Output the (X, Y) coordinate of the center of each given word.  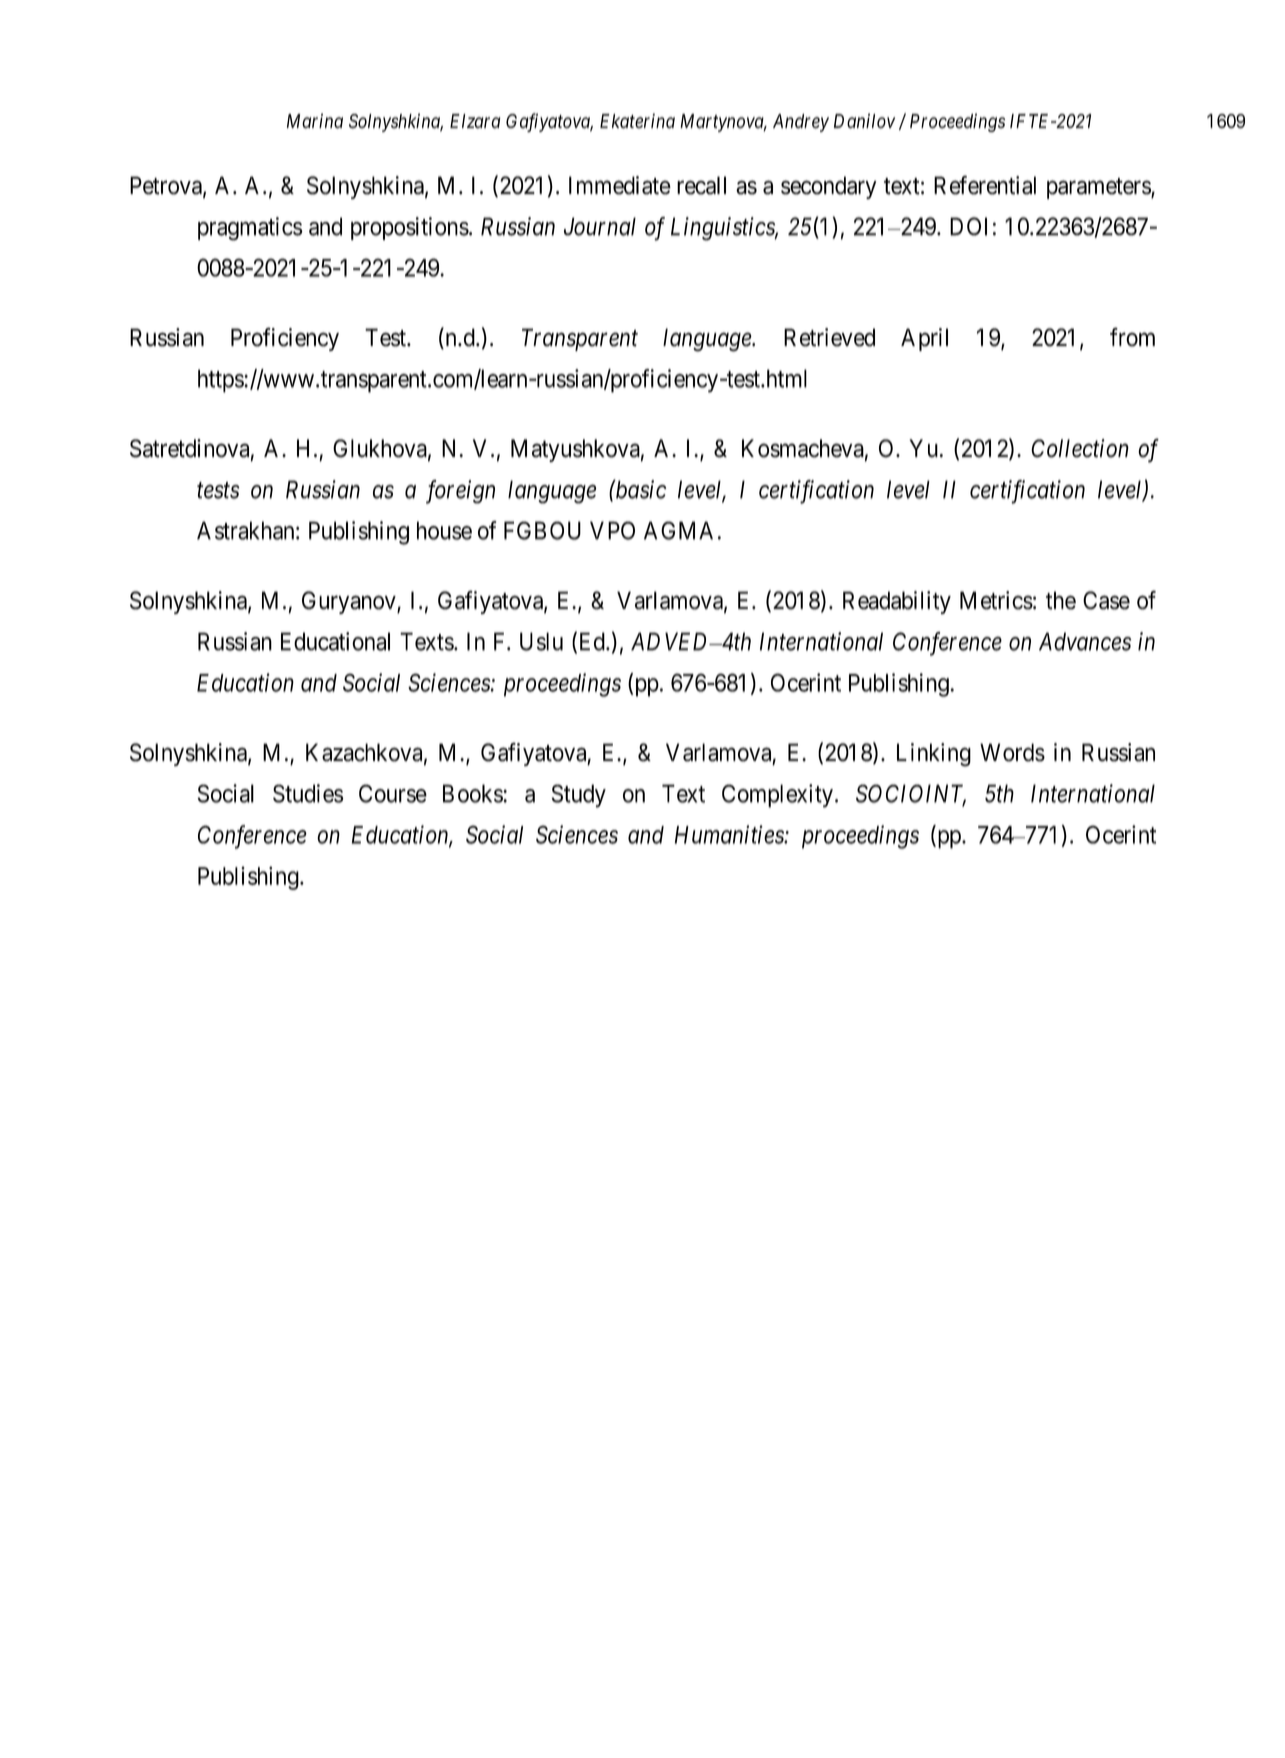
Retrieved (829, 337)
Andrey (801, 123)
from (1132, 337)
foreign (460, 492)
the (1061, 600)
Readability (897, 602)
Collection (1080, 448)
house (444, 530)
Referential (985, 185)
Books (473, 793)
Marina (315, 121)
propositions (410, 228)
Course (393, 793)
